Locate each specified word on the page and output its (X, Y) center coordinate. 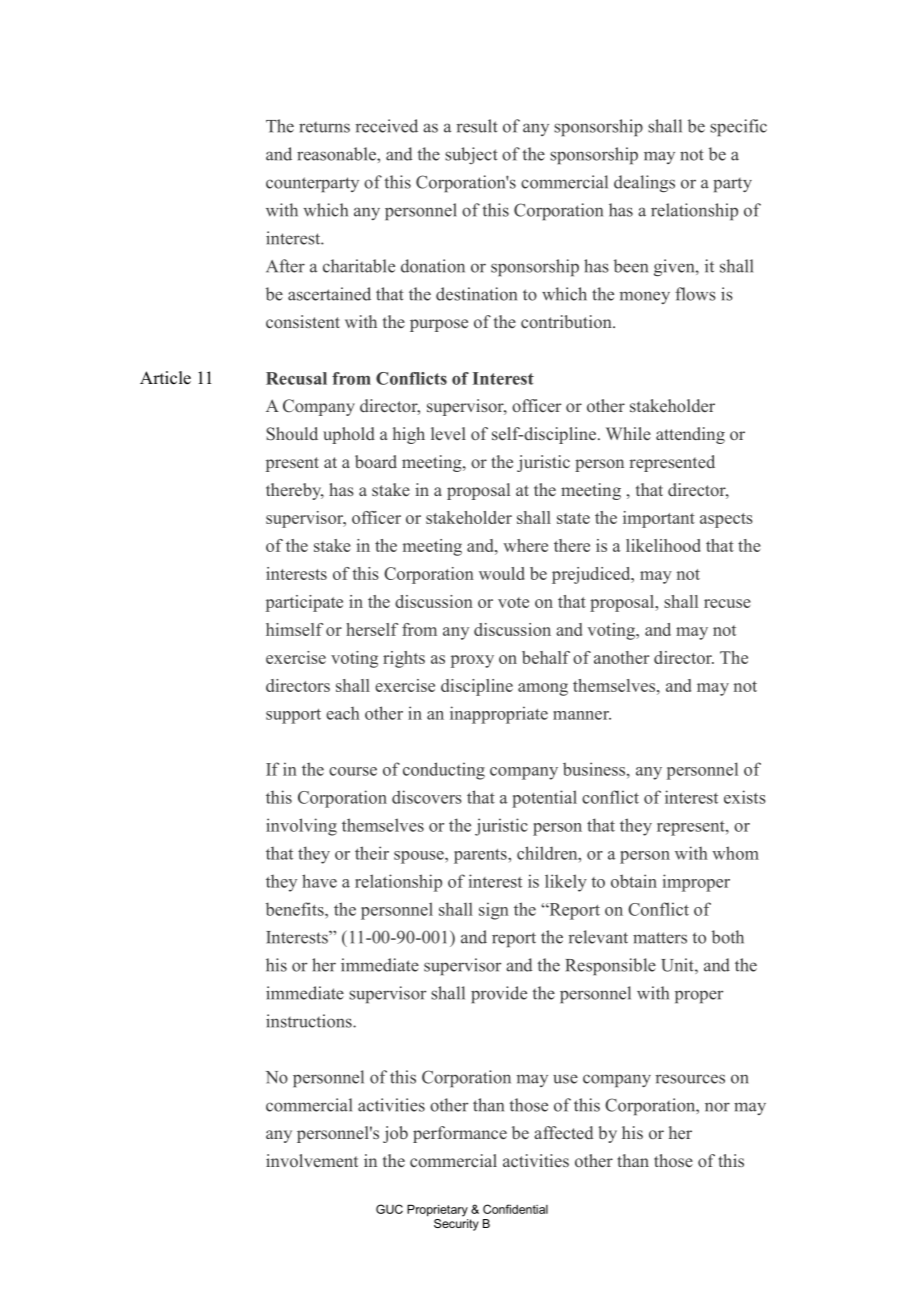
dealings (644, 184)
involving (301, 827)
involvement (312, 1160)
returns (324, 127)
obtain (634, 881)
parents (481, 856)
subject (471, 155)
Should (292, 434)
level (448, 433)
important (659, 519)
